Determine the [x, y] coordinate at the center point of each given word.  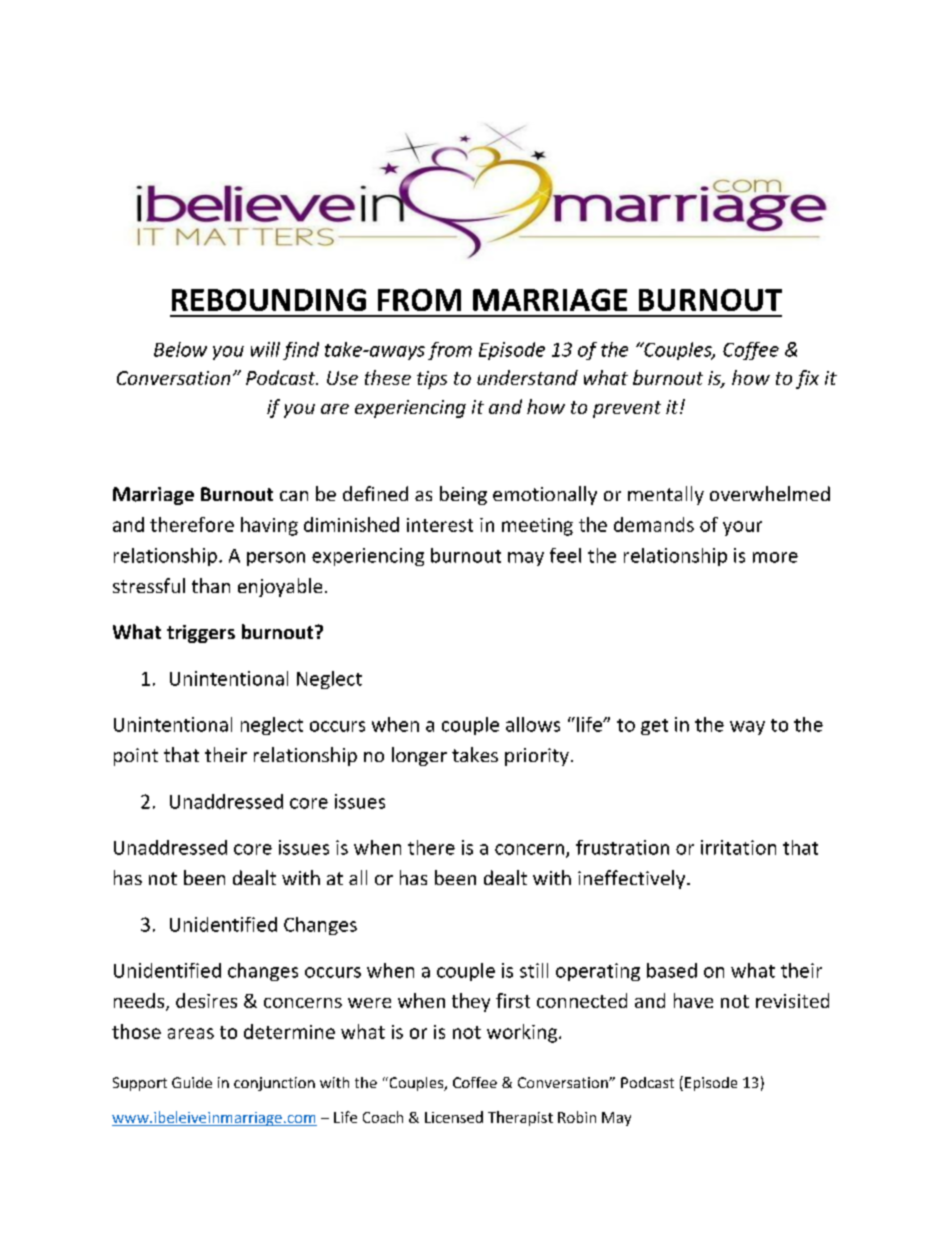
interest [440, 525]
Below [180, 349]
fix [807, 379]
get [654, 727]
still [534, 970]
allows [533, 724]
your [742, 528]
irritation [738, 847]
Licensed [454, 1117]
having [269, 526]
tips [432, 380]
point [136, 757]
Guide [192, 1082]
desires [206, 1000]
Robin [577, 1117]
